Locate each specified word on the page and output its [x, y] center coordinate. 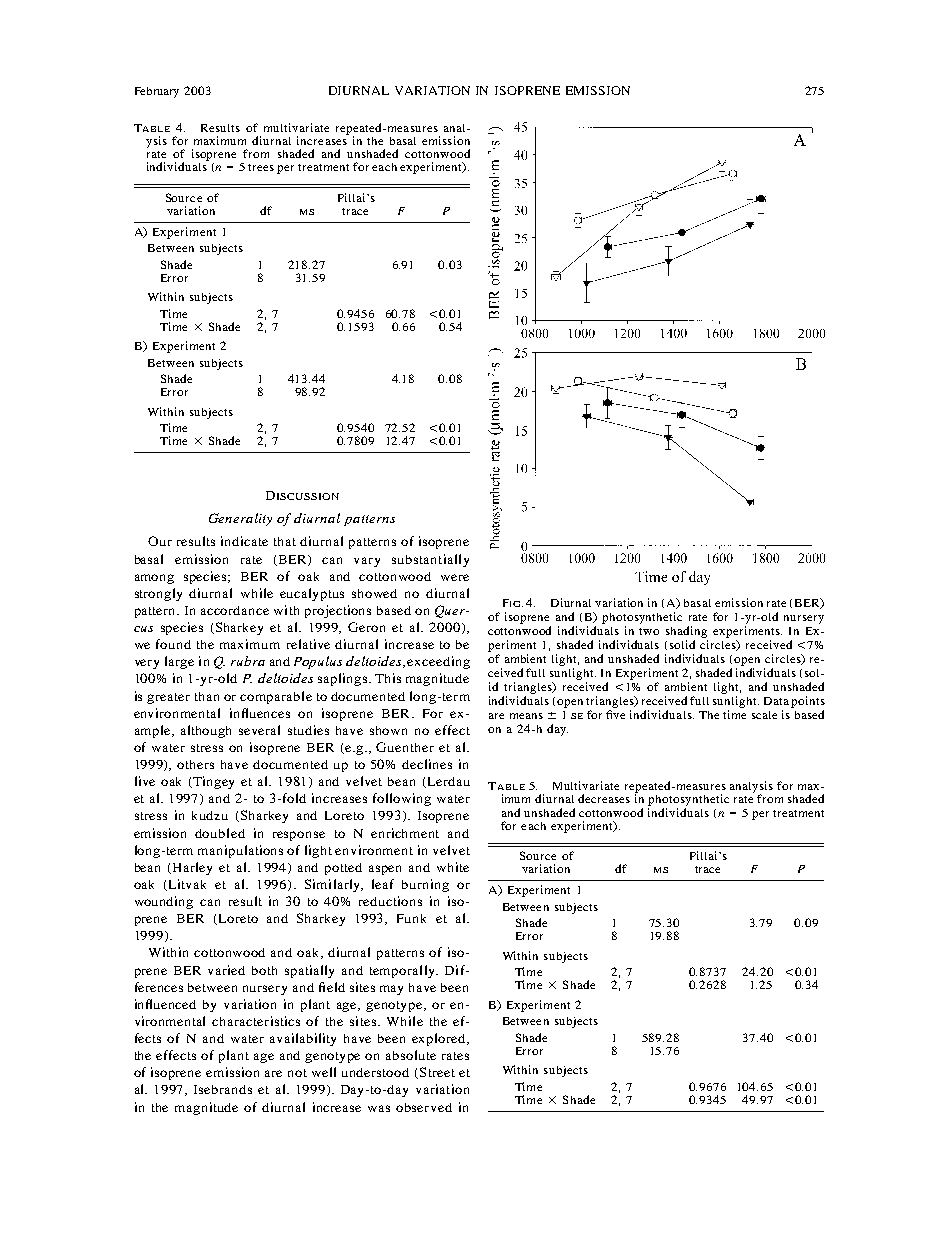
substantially [430, 560]
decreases [604, 798]
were [455, 577]
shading [686, 632]
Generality [240, 519]
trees [261, 167]
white [453, 867]
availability [303, 1039]
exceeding [438, 662]
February [157, 92]
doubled [220, 833]
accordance [235, 610]
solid [682, 644]
